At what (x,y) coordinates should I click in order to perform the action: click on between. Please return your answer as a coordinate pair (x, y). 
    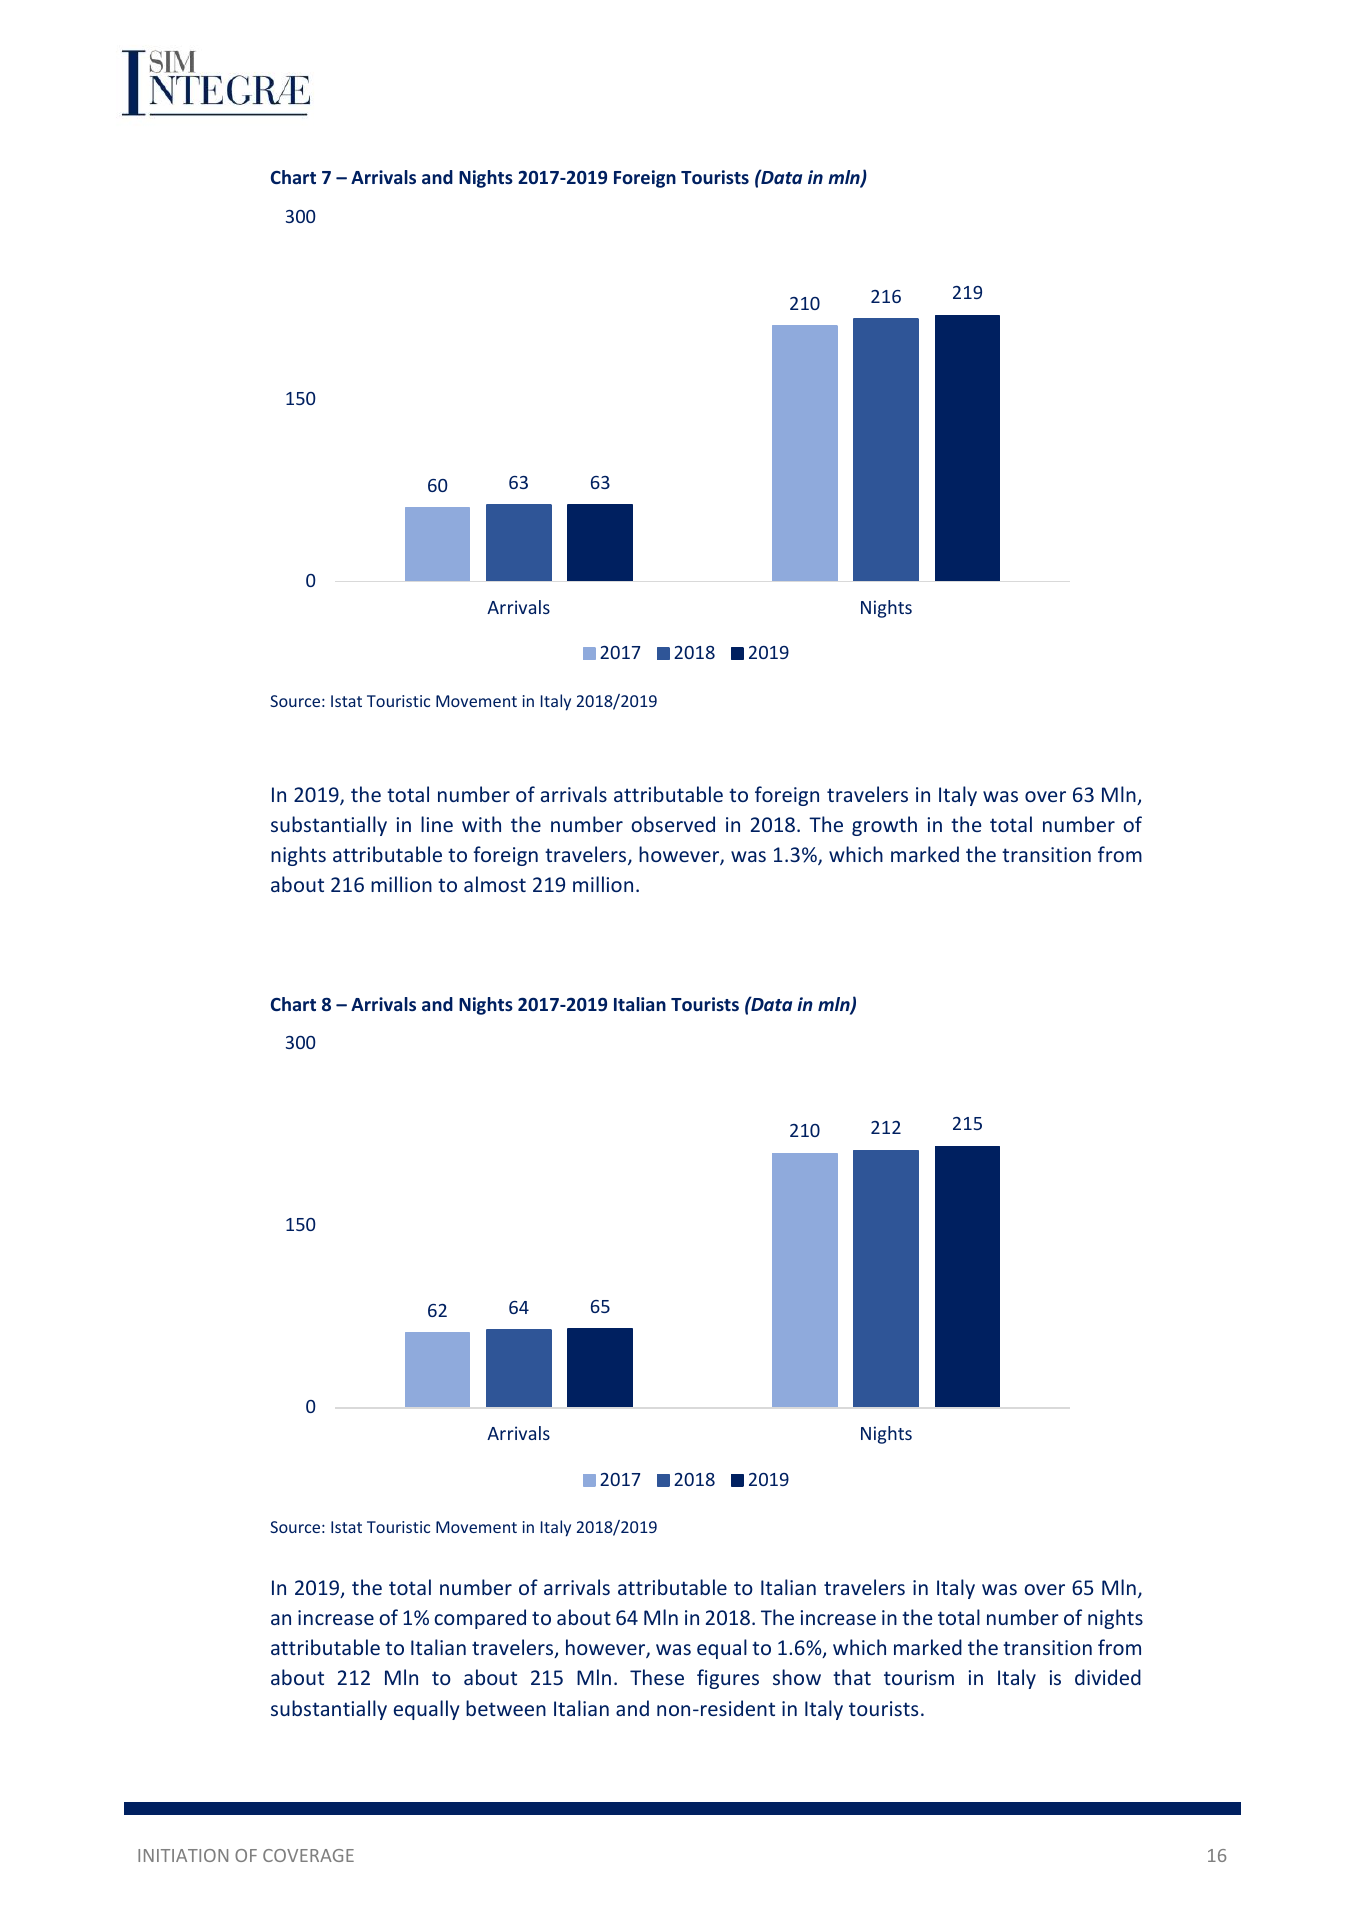
    Looking at the image, I should click on (506, 1708).
